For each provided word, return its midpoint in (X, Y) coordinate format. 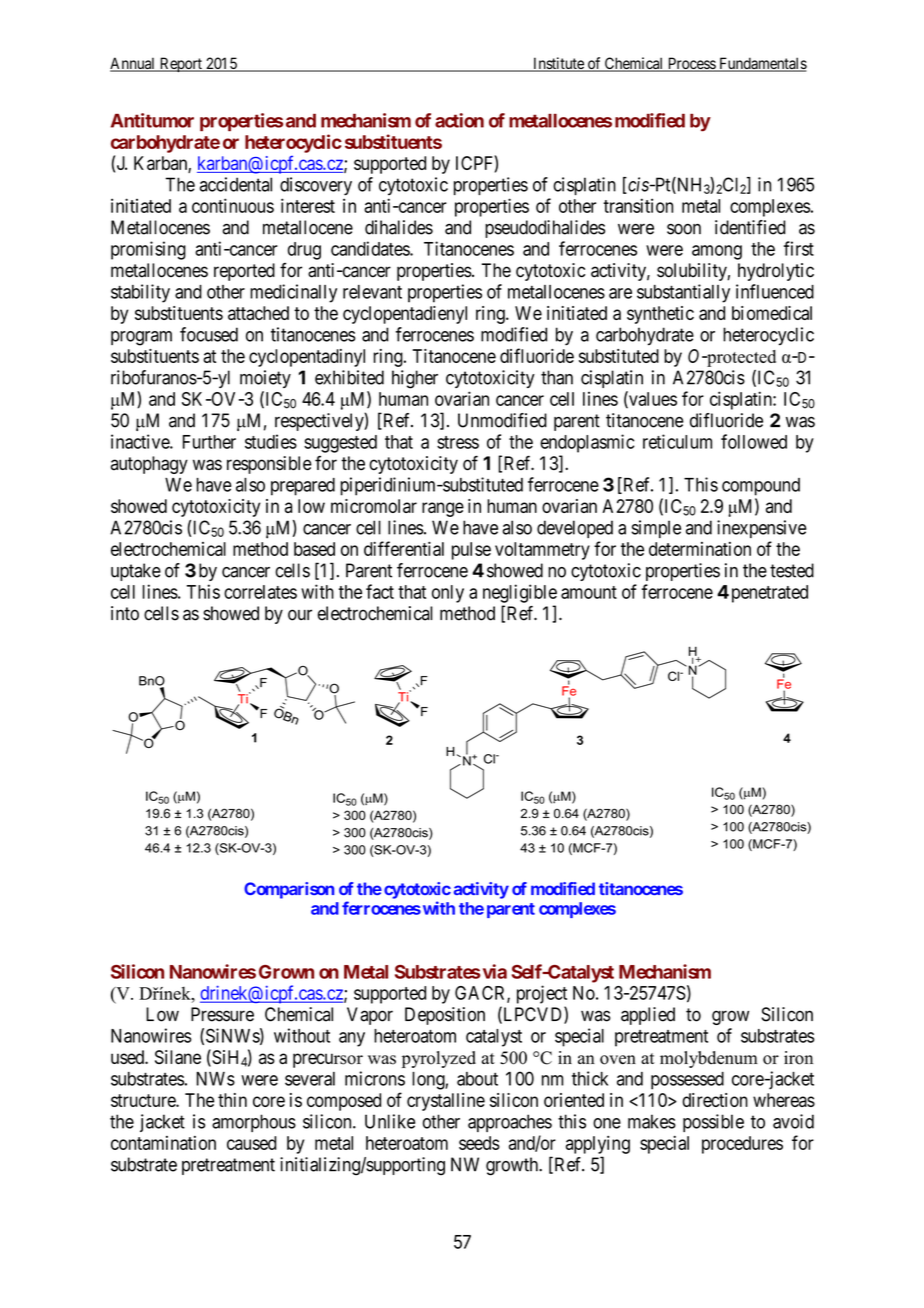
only (448, 594)
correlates (260, 592)
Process (691, 64)
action (459, 120)
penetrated (768, 594)
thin (232, 1100)
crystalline (446, 1102)
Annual (134, 64)
